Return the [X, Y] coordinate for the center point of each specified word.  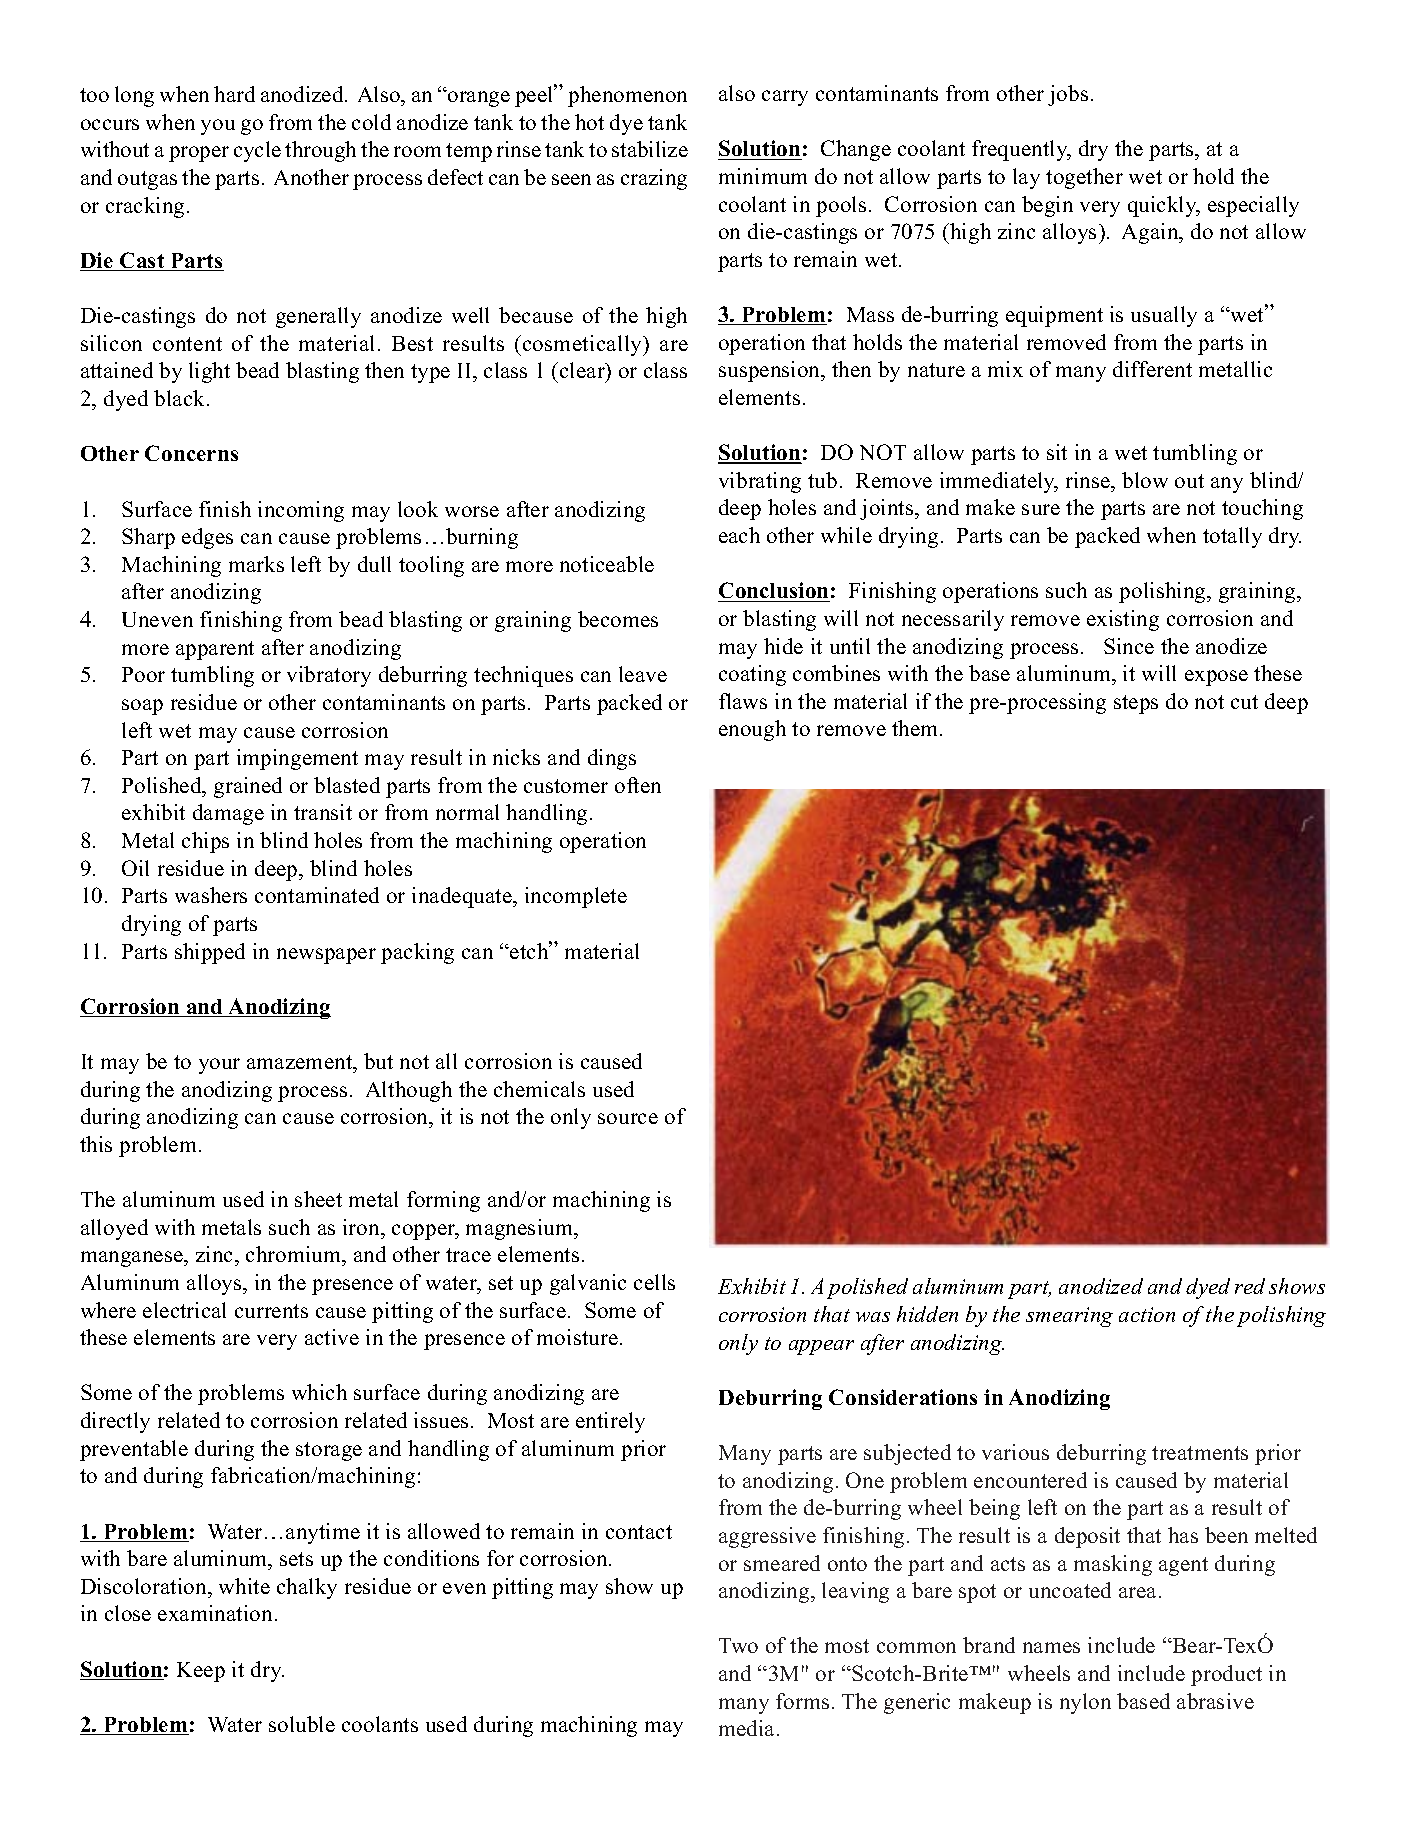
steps [1136, 704]
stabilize [650, 149]
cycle [257, 151]
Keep [201, 1672]
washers [211, 895]
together [1084, 178]
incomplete [576, 897]
